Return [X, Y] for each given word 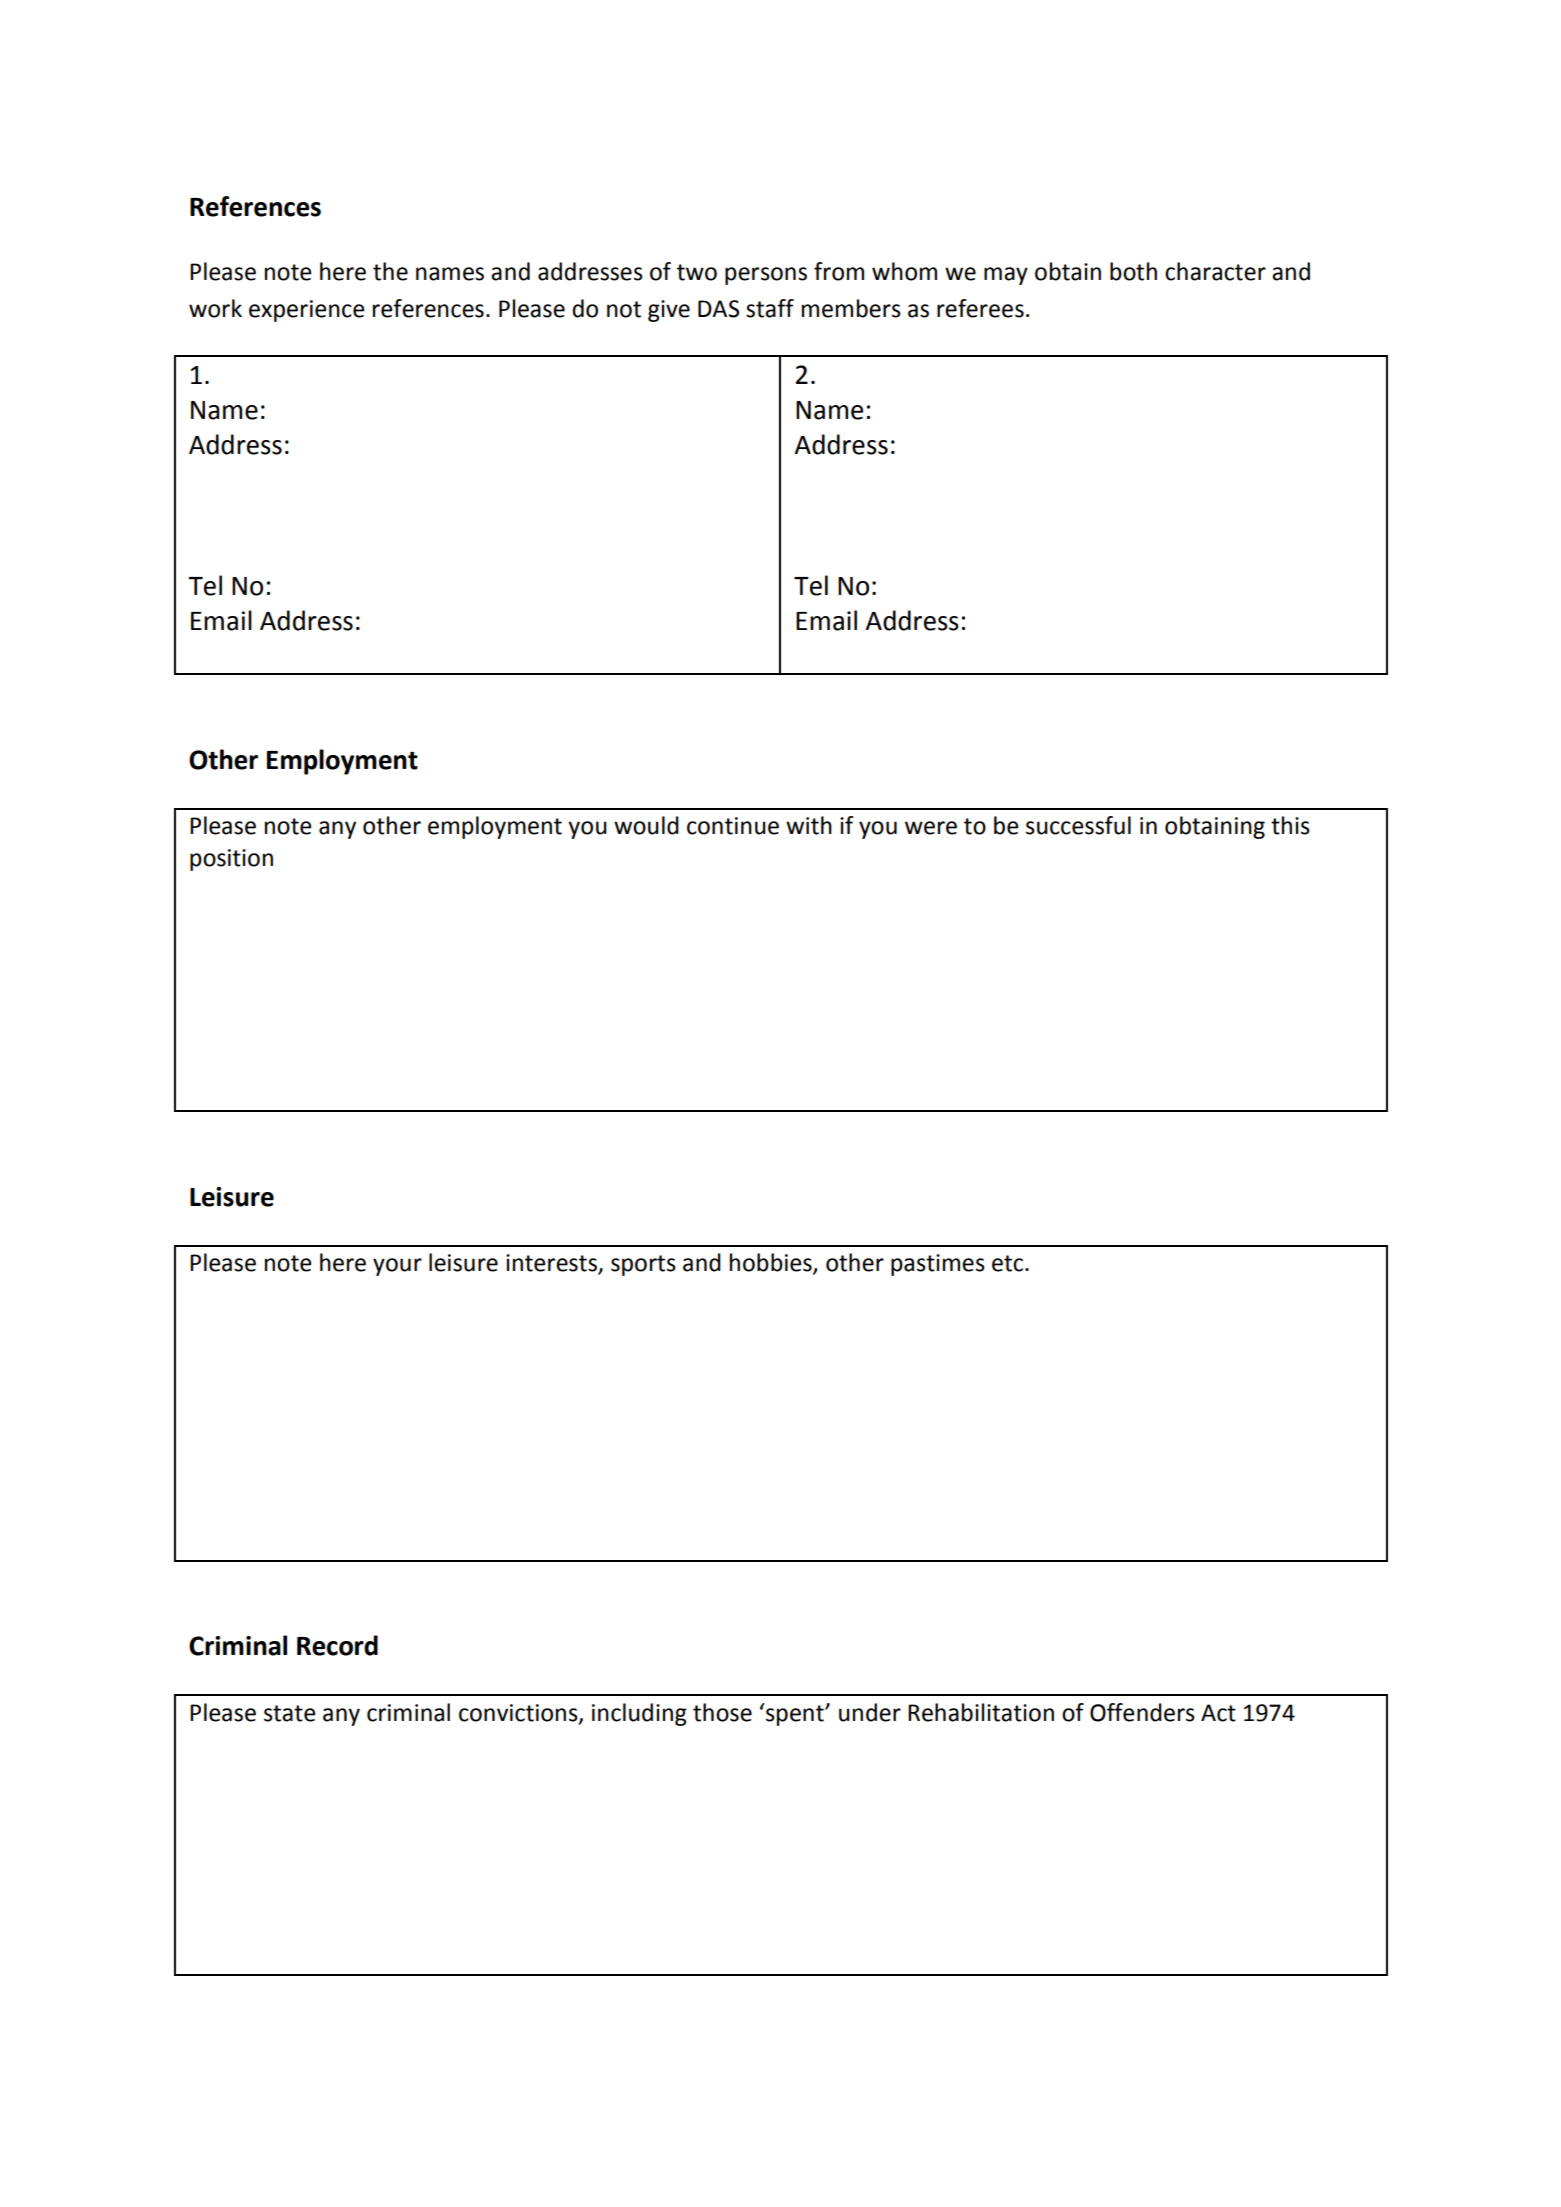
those [722, 1712]
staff [770, 308]
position [231, 860]
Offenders [1142, 1712]
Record [337, 1645]
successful [1078, 825]
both [1133, 271]
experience [306, 311]
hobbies [772, 1263]
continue [733, 826]
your [397, 1267]
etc [1007, 1263]
